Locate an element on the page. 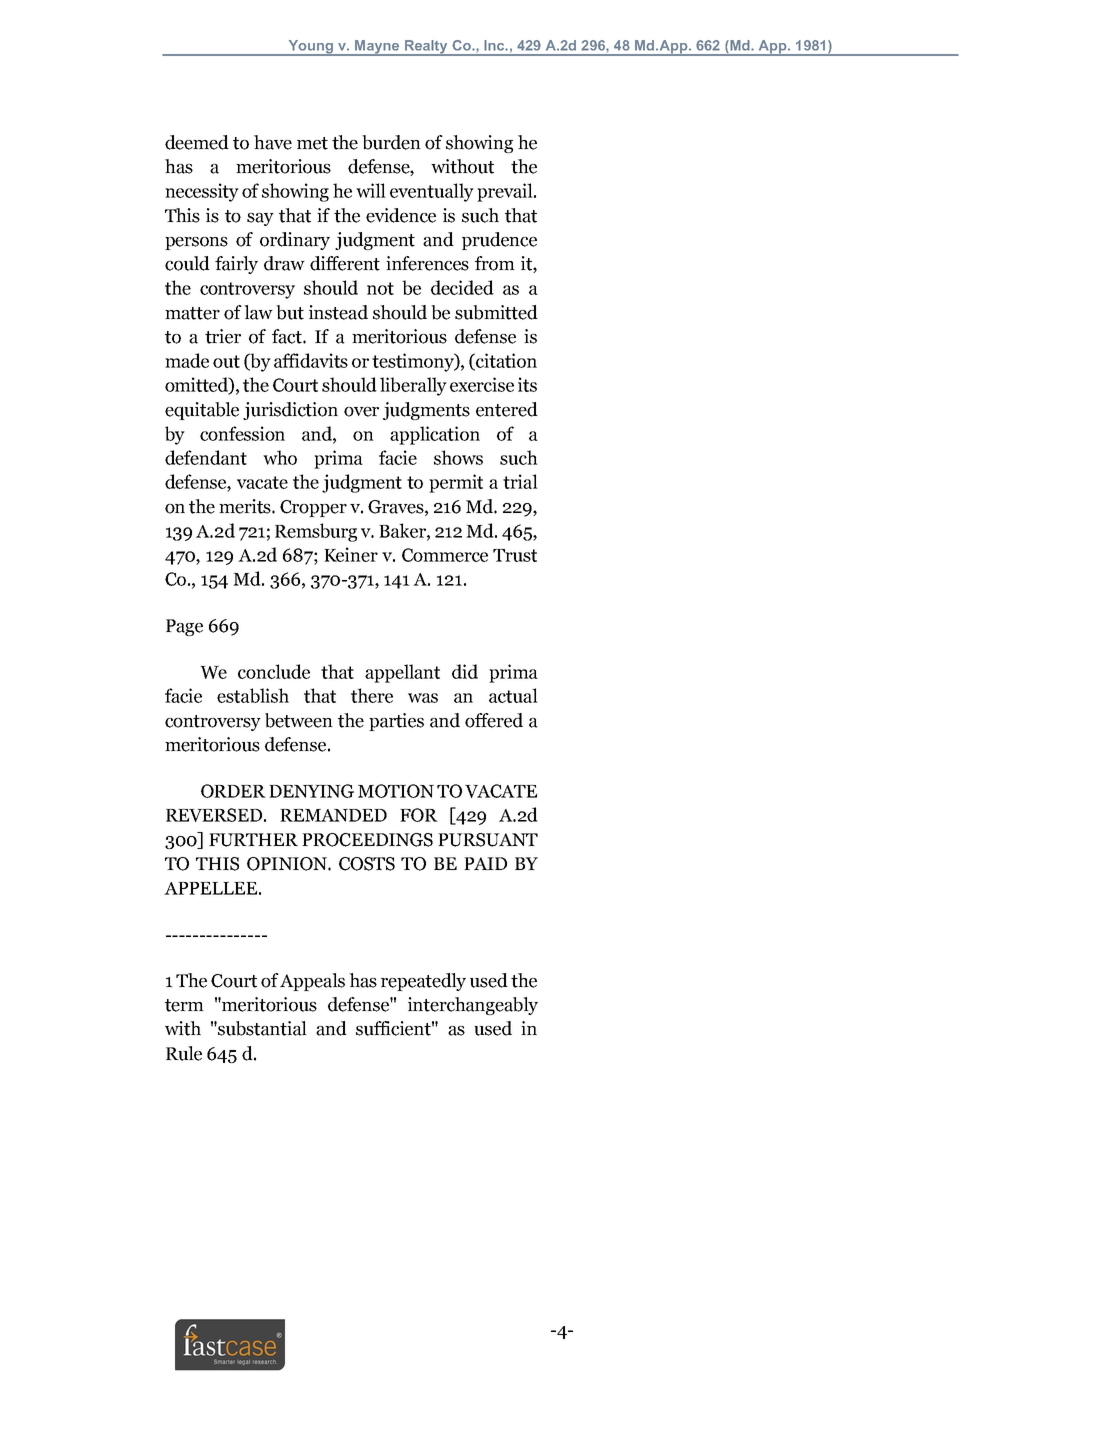  Appeals is located at coordinates (312, 982).
